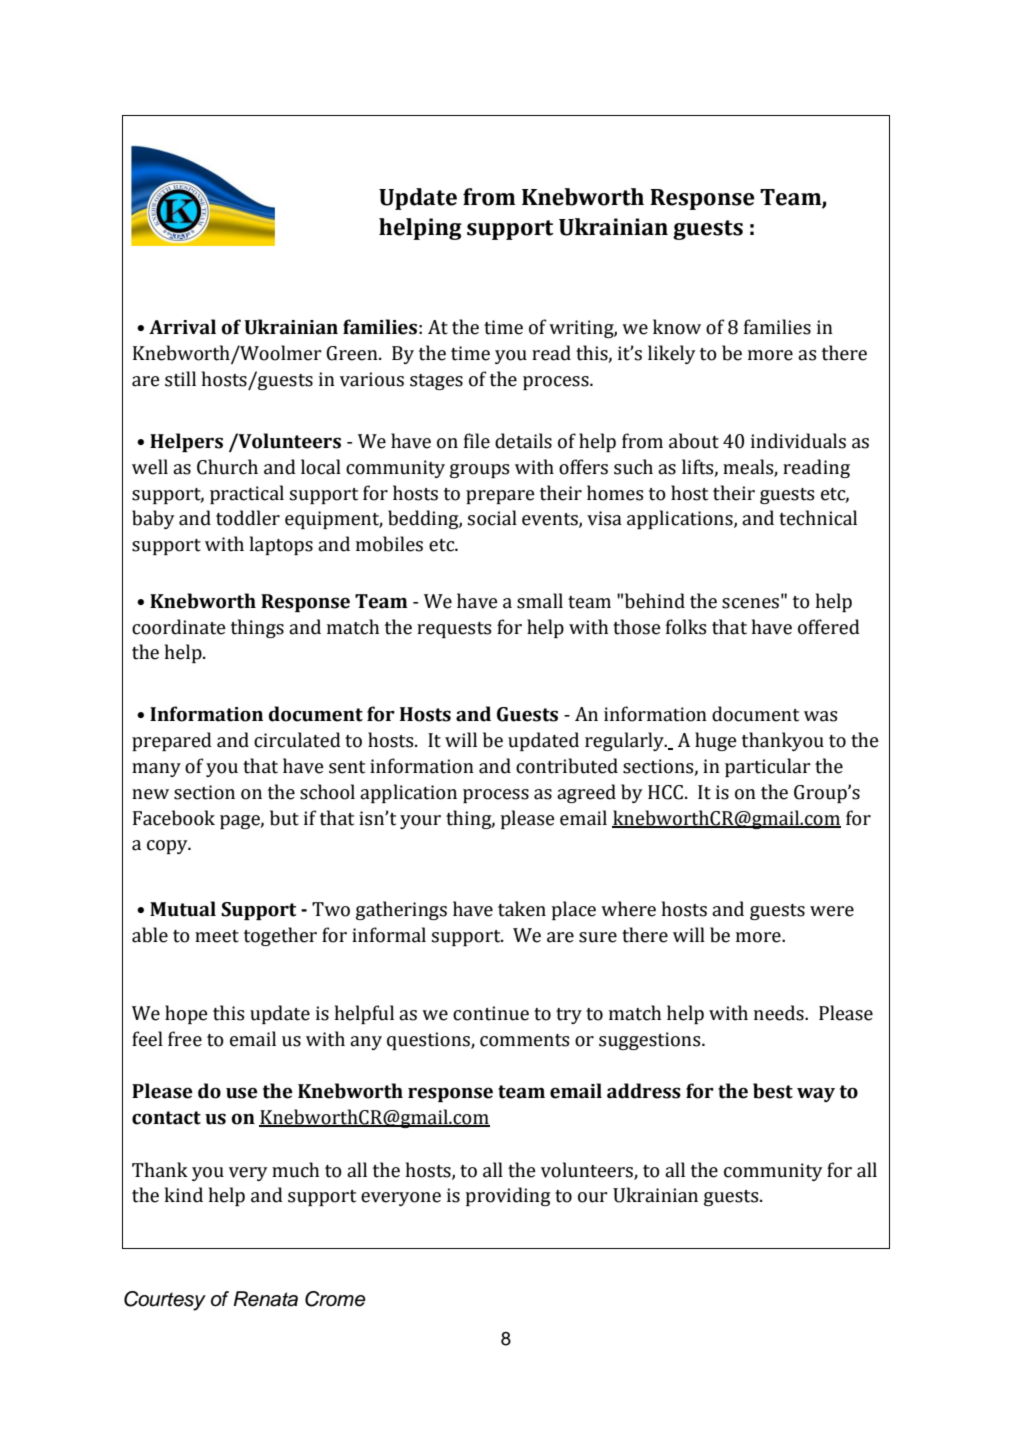 This image has height=1431, width=1012. I want to click on Renata, so click(265, 1299).
